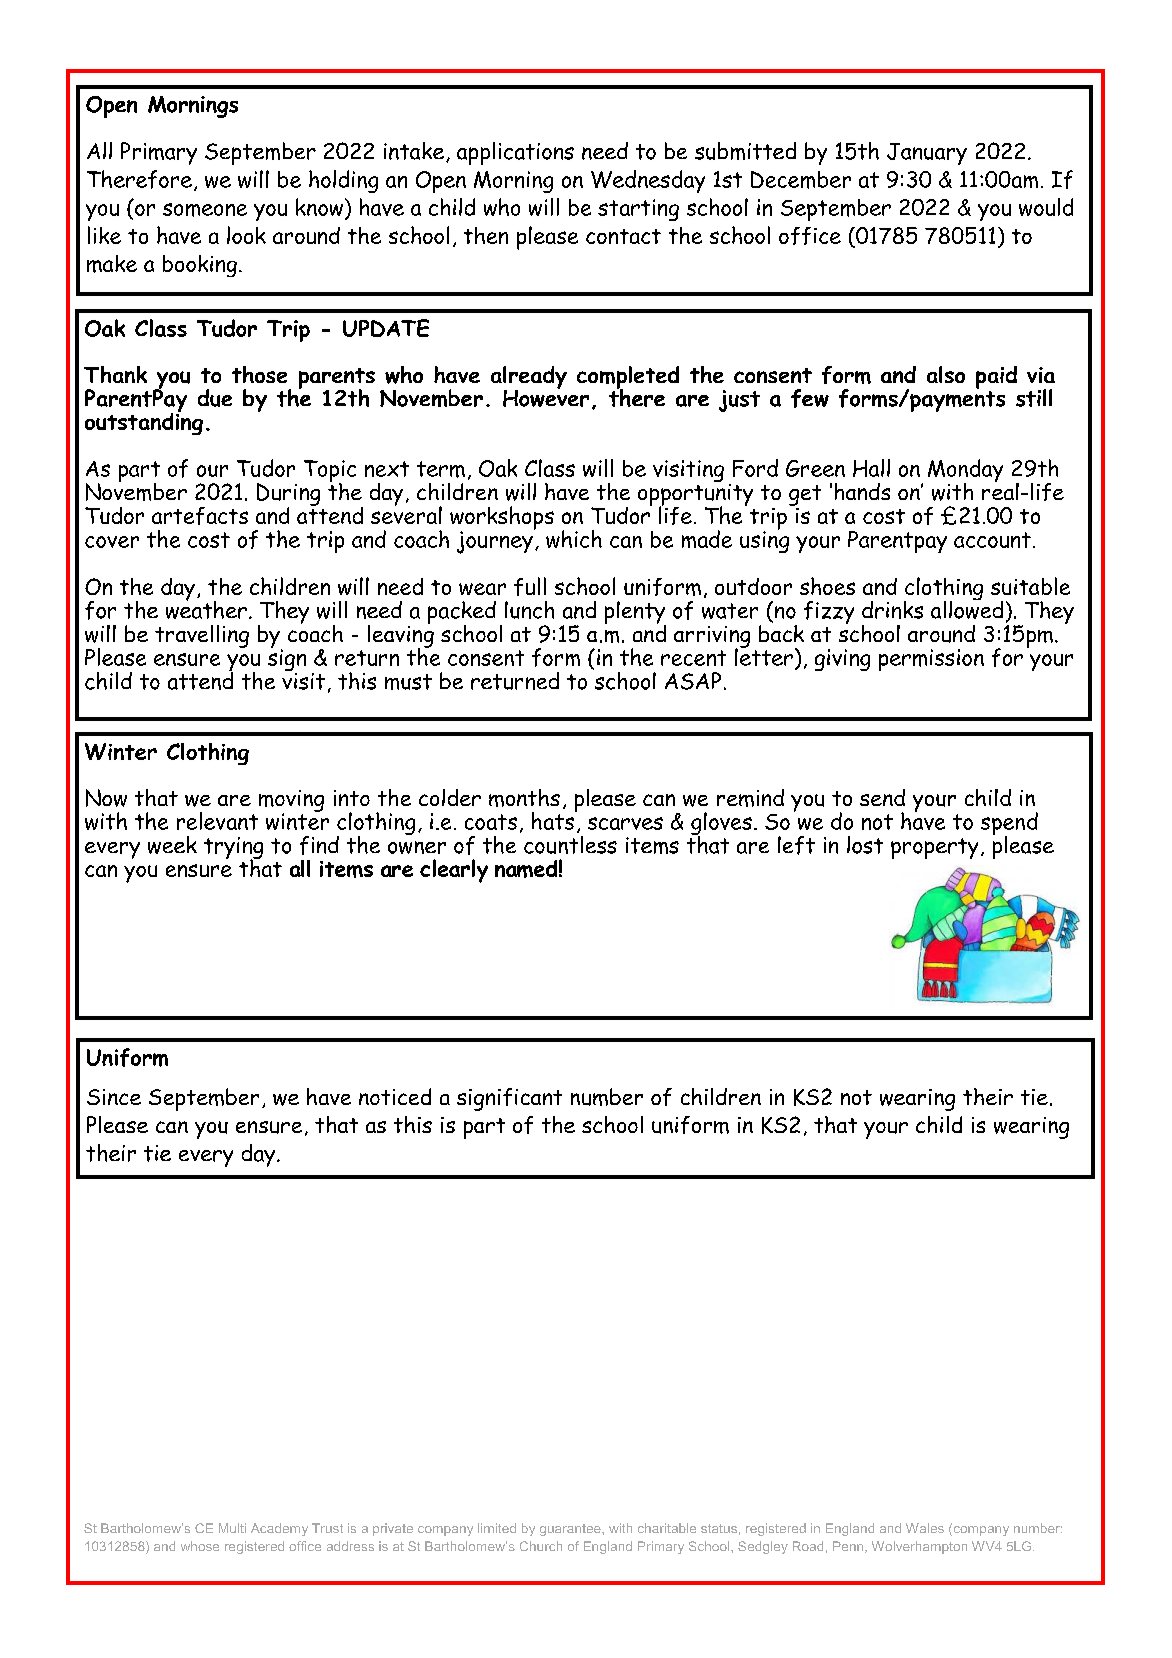  I want to click on January, so click(927, 154).
